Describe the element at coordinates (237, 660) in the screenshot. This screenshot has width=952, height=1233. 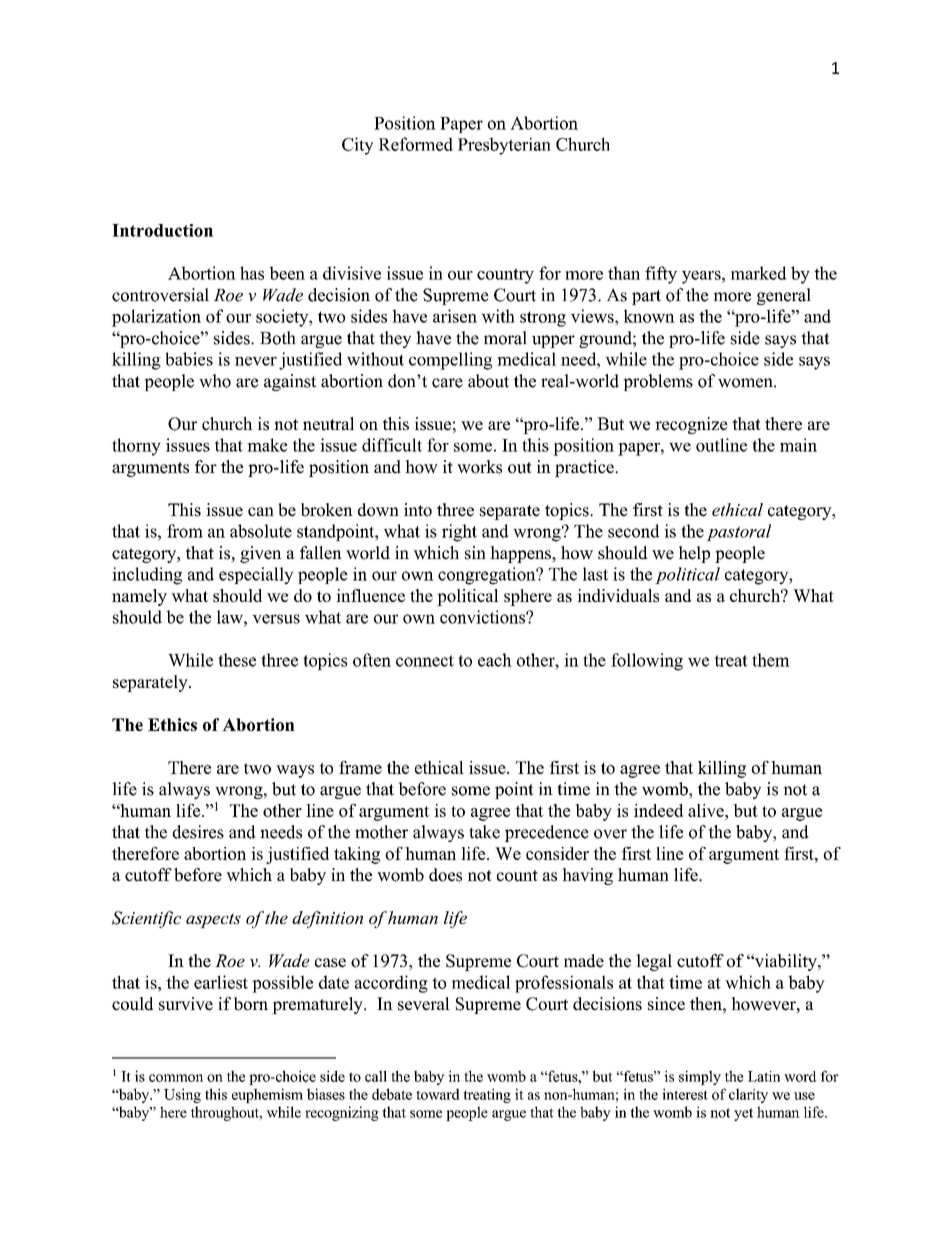
I see `these` at that location.
